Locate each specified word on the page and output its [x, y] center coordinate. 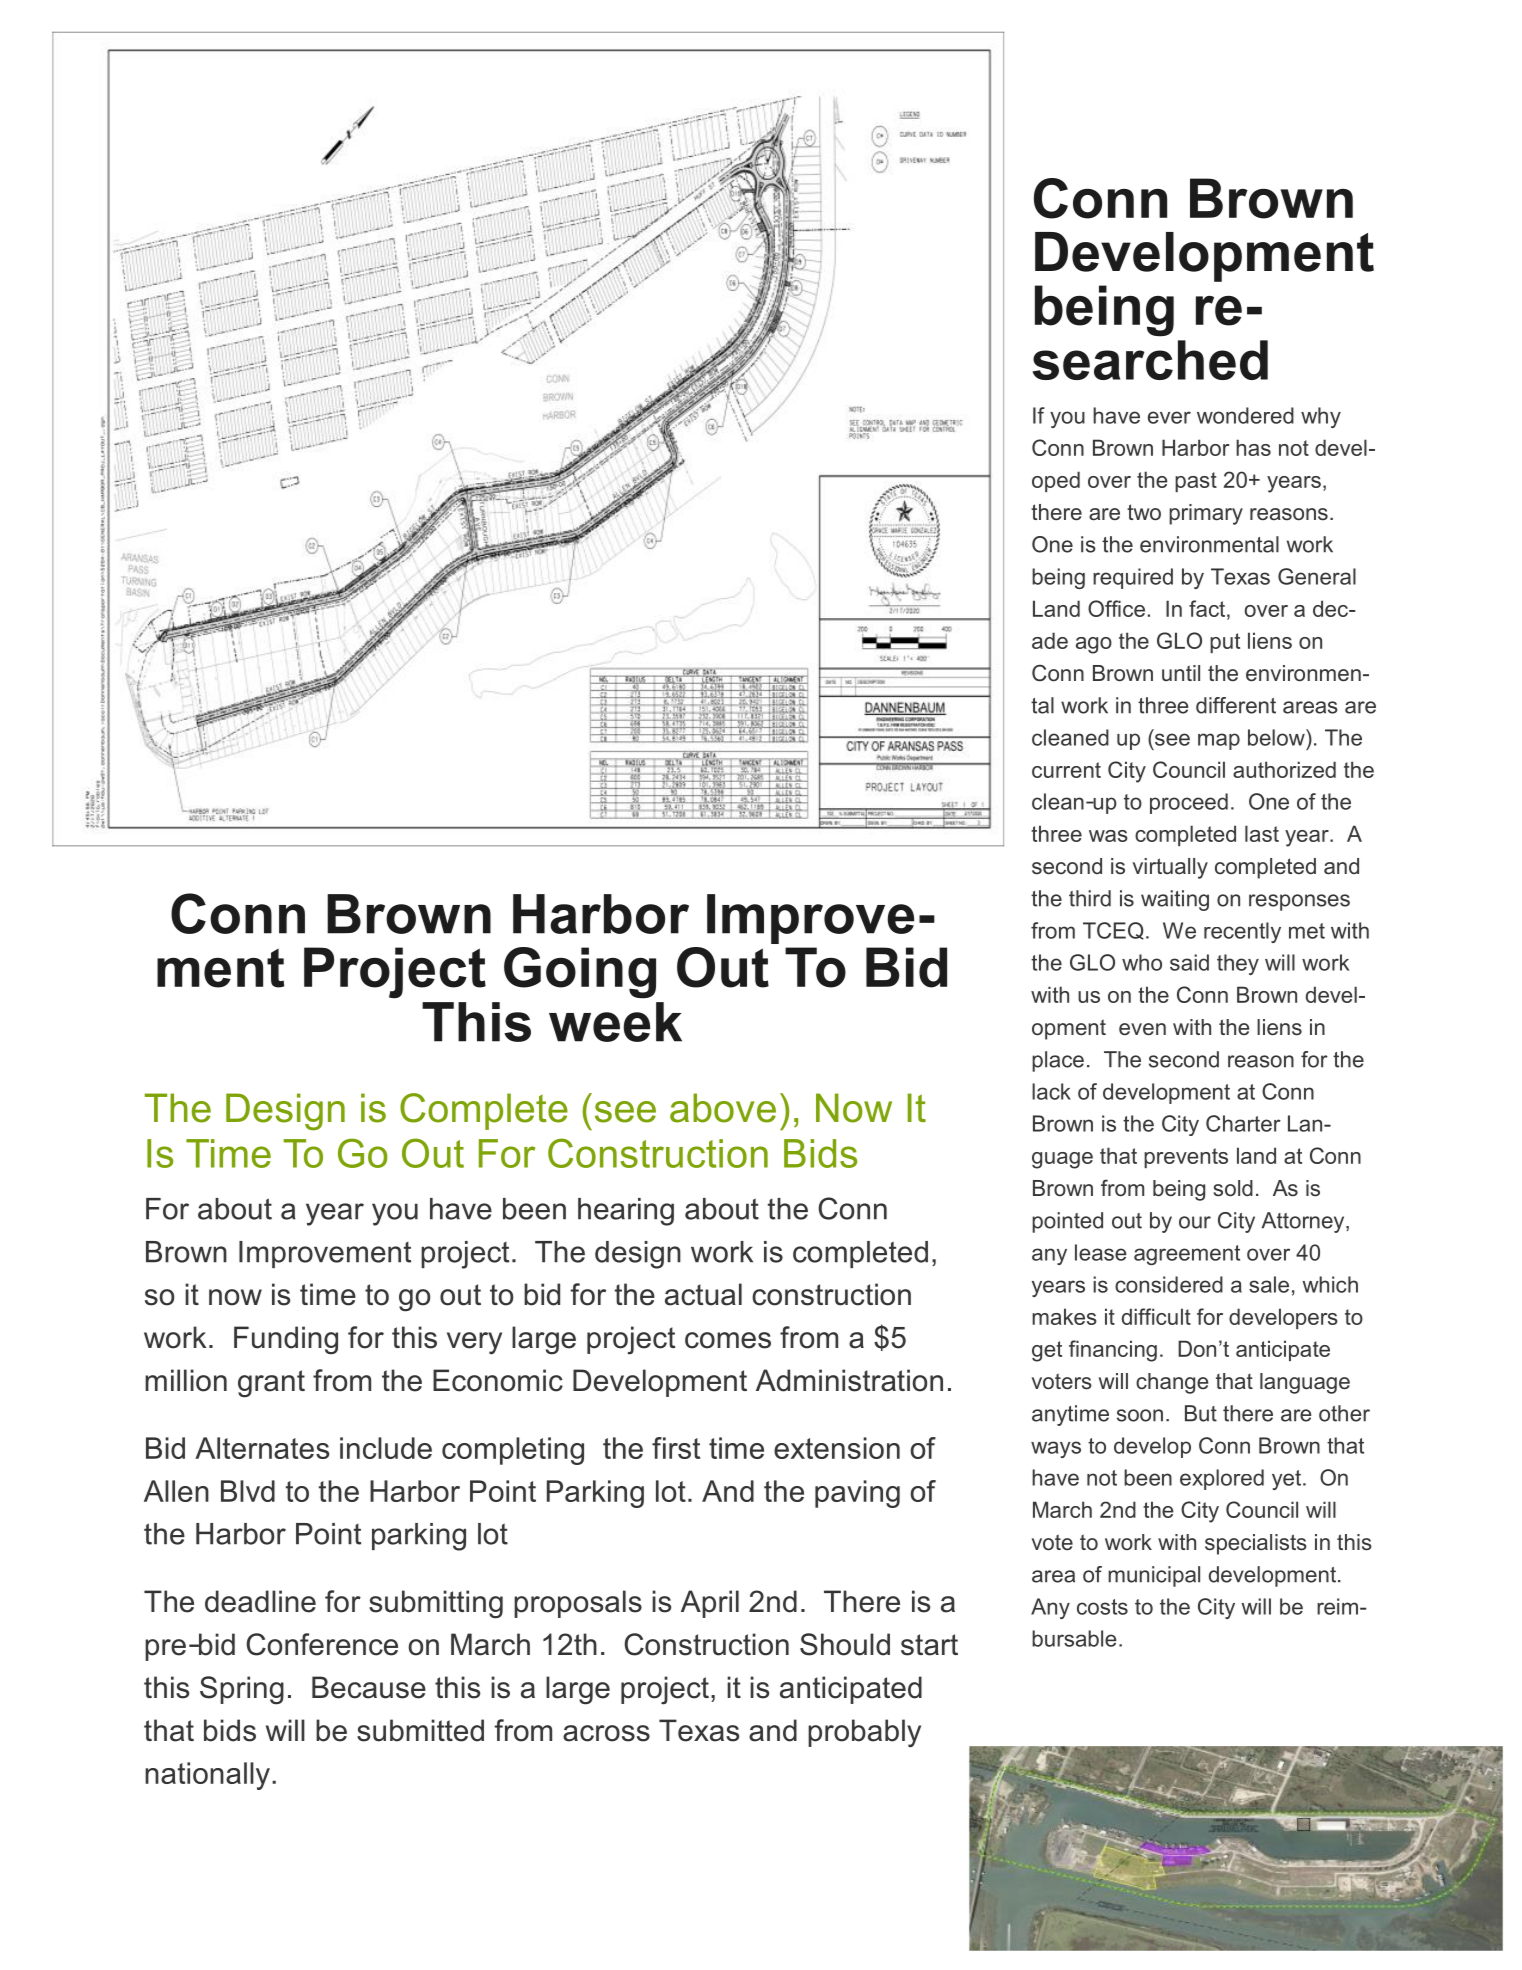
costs [1102, 1607]
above [723, 1108]
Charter [1243, 1123]
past [1196, 482]
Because [369, 1687]
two [1144, 512]
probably [864, 1733]
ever [1169, 417]
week [615, 1022]
